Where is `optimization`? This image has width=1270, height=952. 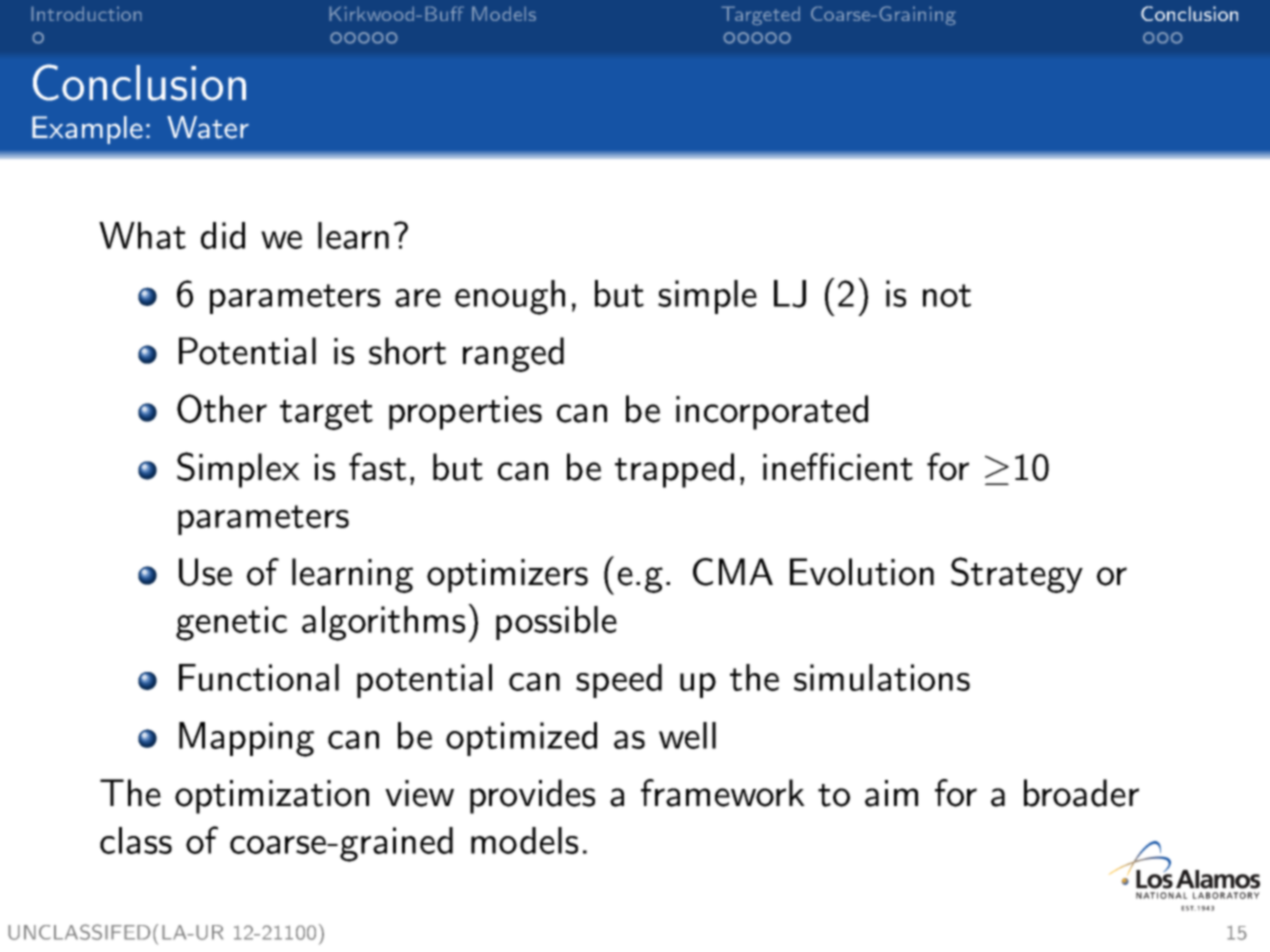
optimization is located at coordinates (272, 797).
